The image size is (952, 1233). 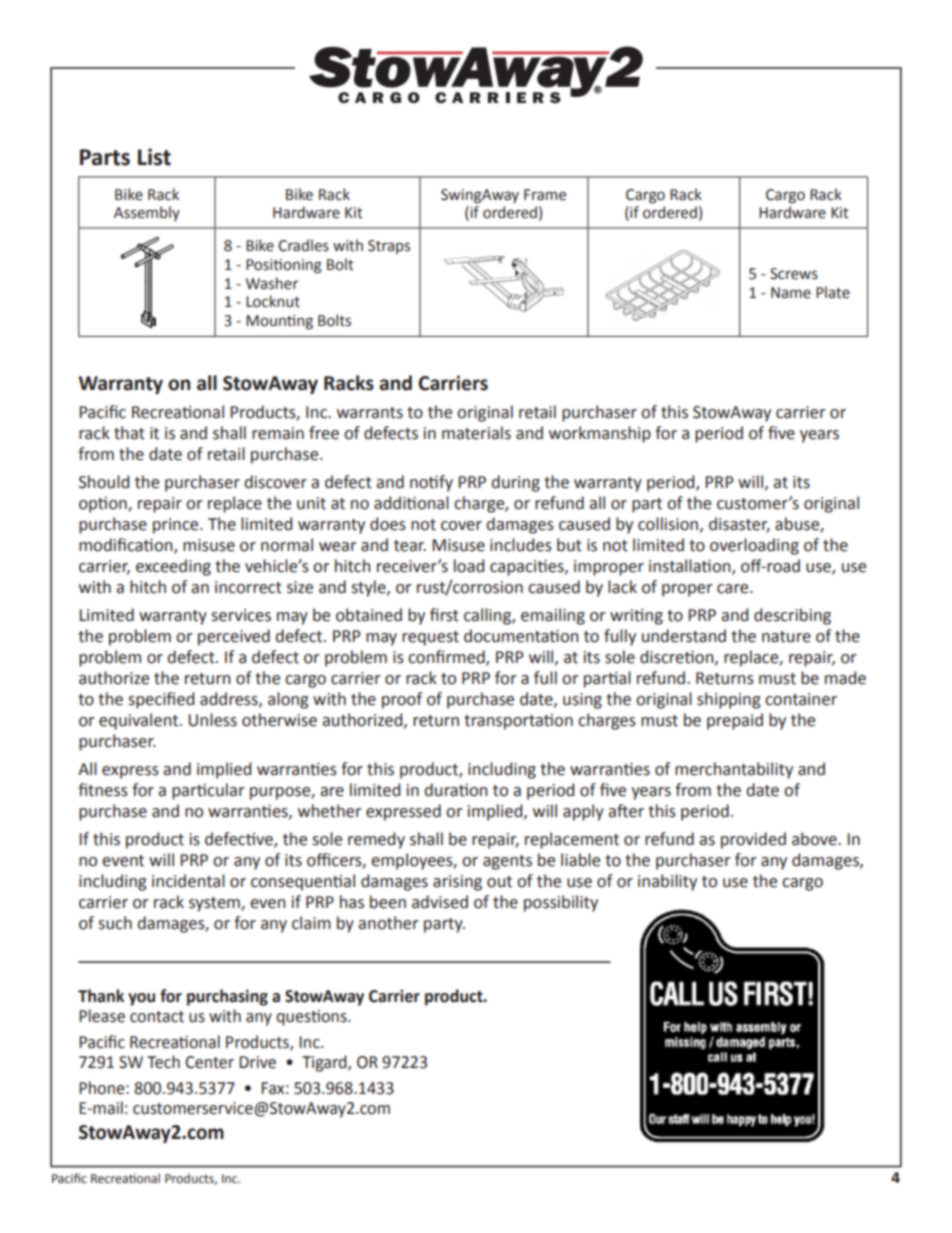 What do you see at coordinates (792, 616) in the page?
I see `describing` at bounding box center [792, 616].
